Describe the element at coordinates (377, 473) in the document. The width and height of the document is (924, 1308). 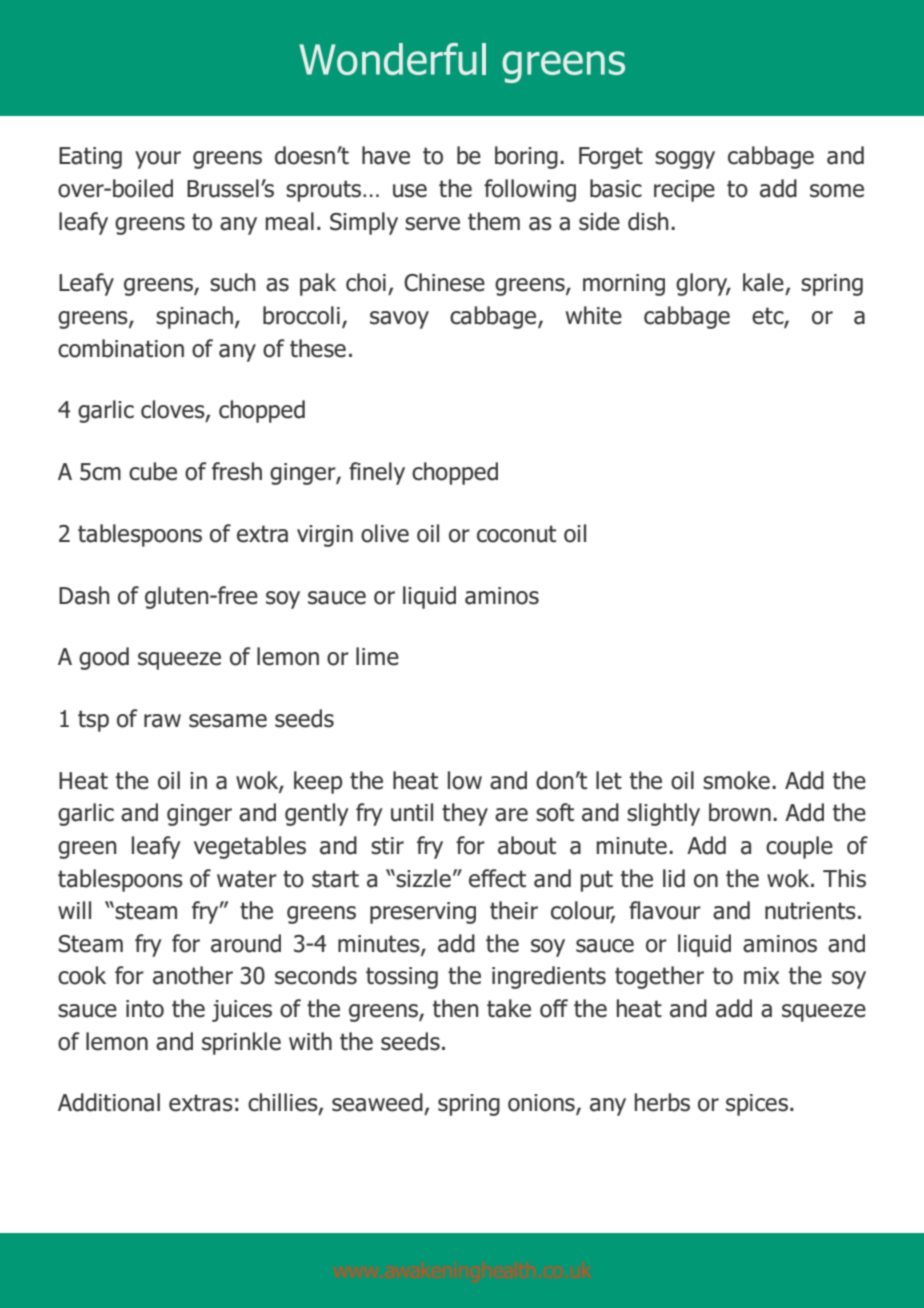
I see `finely` at that location.
